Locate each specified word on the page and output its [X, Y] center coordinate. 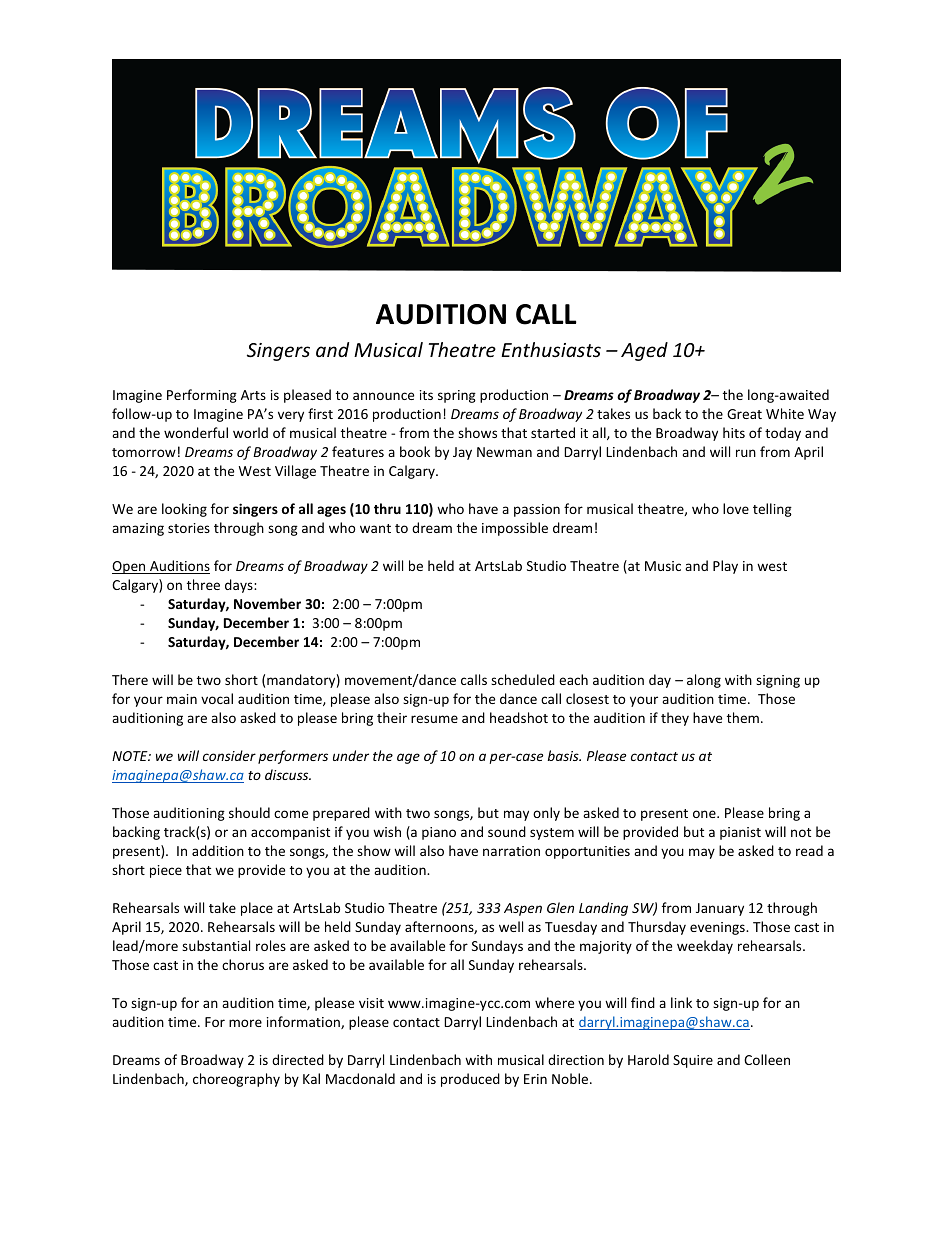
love [736, 508]
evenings [718, 928]
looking [184, 510]
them [743, 717]
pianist [740, 833]
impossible [515, 529]
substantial [216, 945]
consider [229, 755]
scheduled [523, 679]
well [511, 926]
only [546, 814]
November [267, 603]
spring [457, 396]
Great [744, 414]
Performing [202, 396]
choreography [236, 1080]
